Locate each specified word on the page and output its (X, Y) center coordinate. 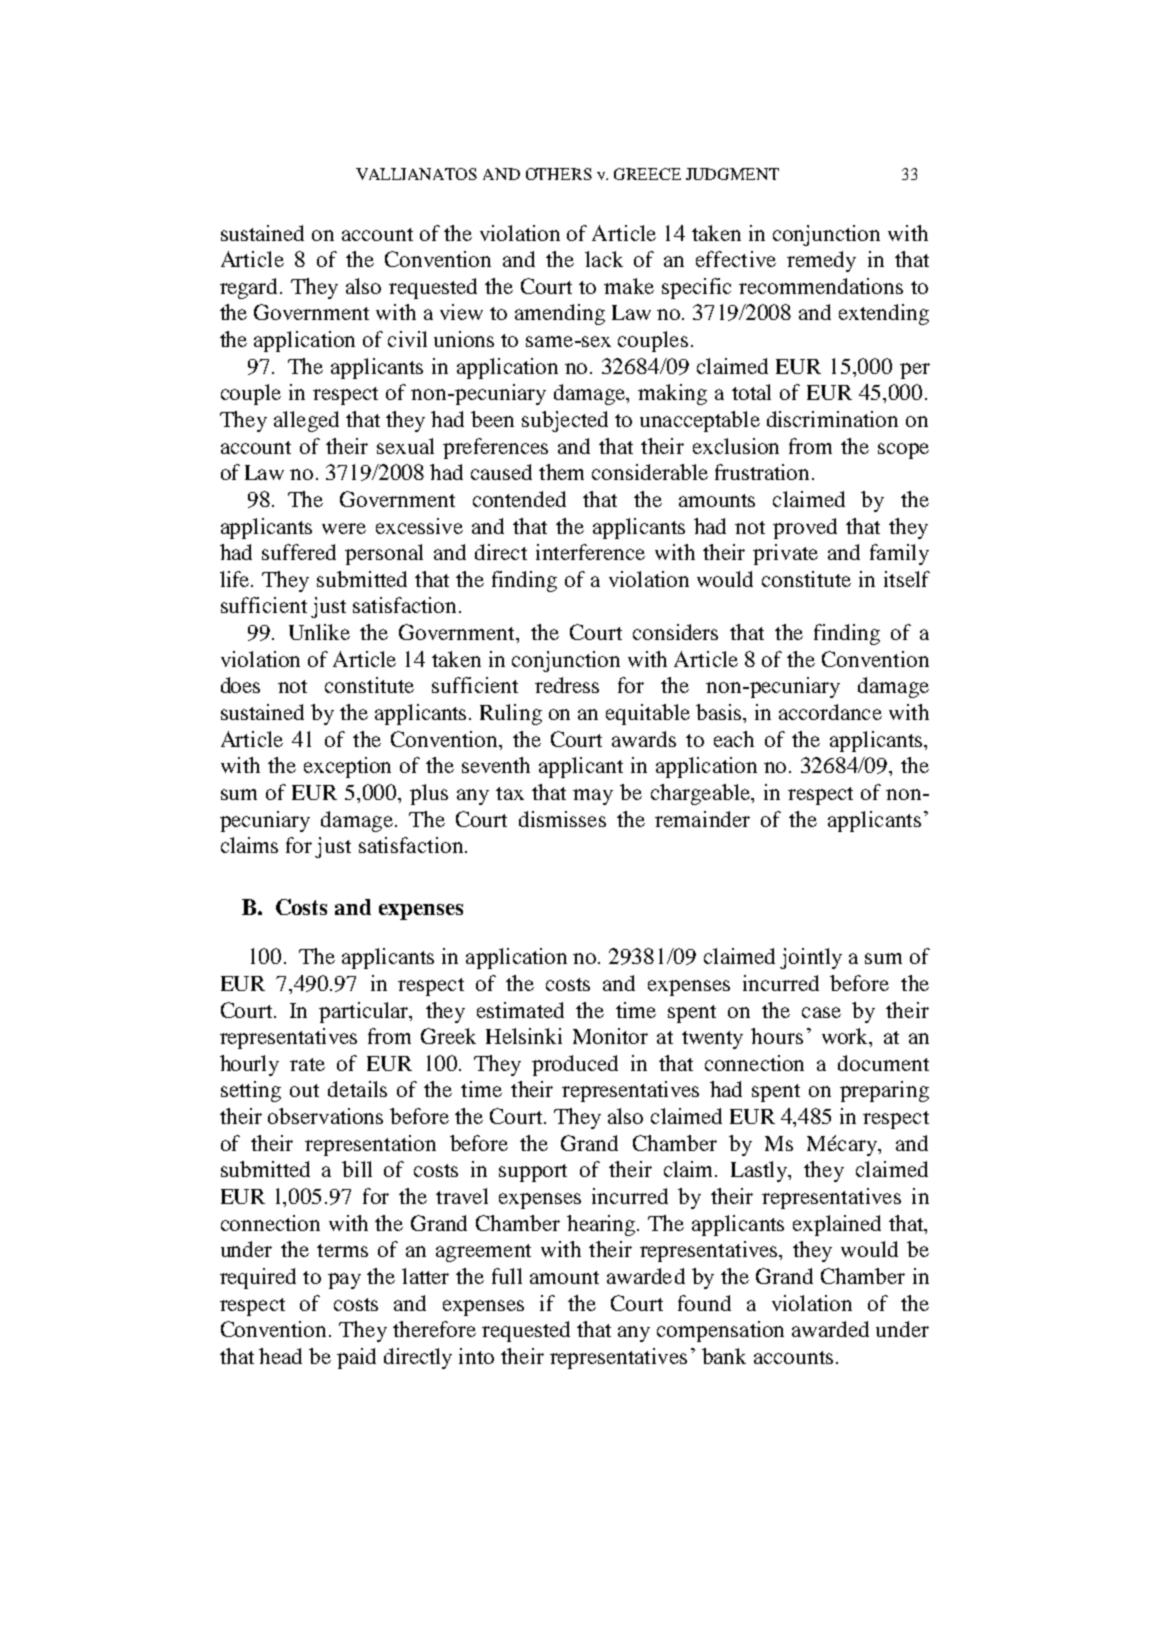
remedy (821, 261)
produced (575, 1065)
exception (347, 767)
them (561, 472)
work (846, 1037)
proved (805, 528)
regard (250, 288)
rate (307, 1064)
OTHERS (559, 174)
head (280, 1356)
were (344, 528)
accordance (830, 712)
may (593, 797)
